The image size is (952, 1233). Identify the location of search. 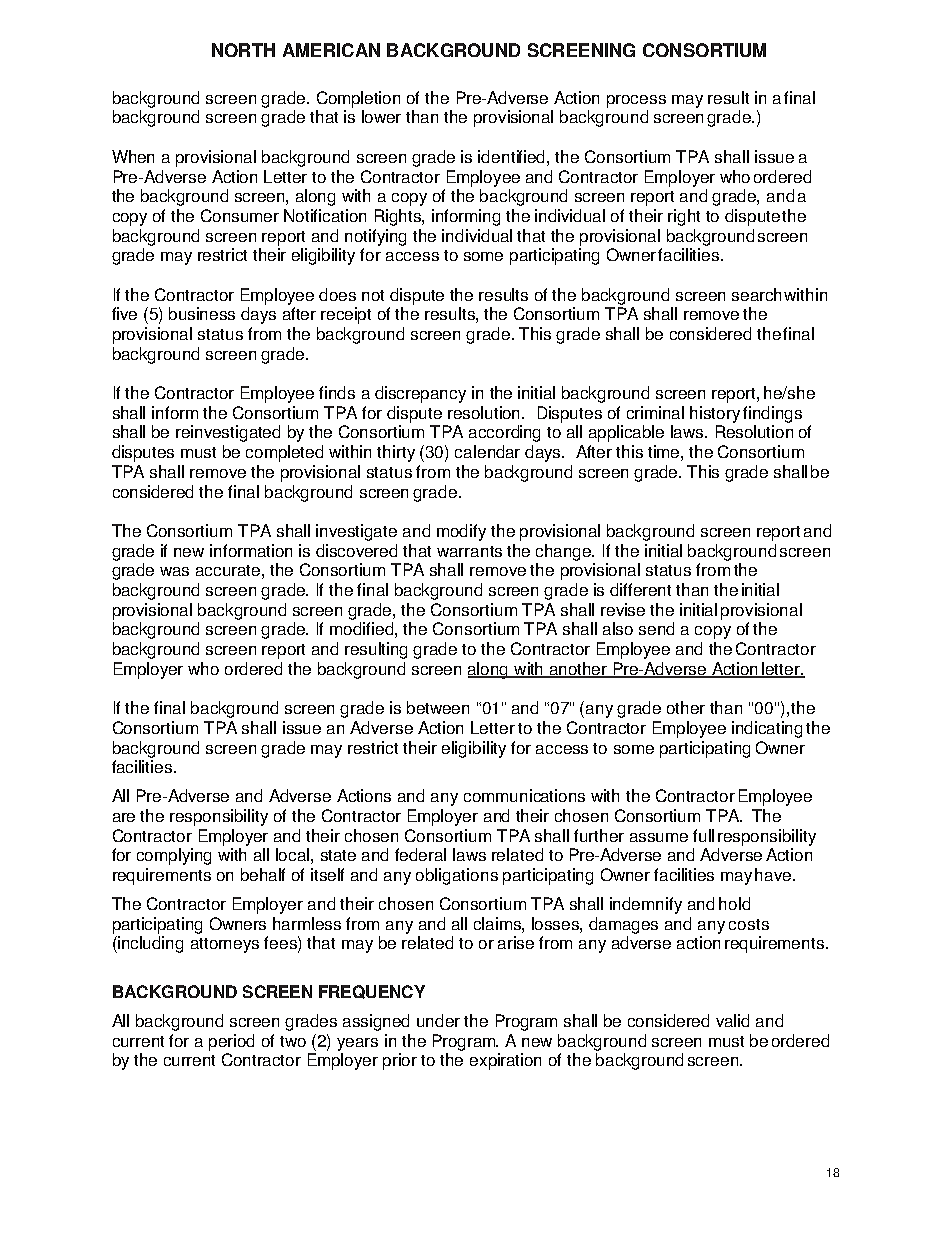
(756, 294).
